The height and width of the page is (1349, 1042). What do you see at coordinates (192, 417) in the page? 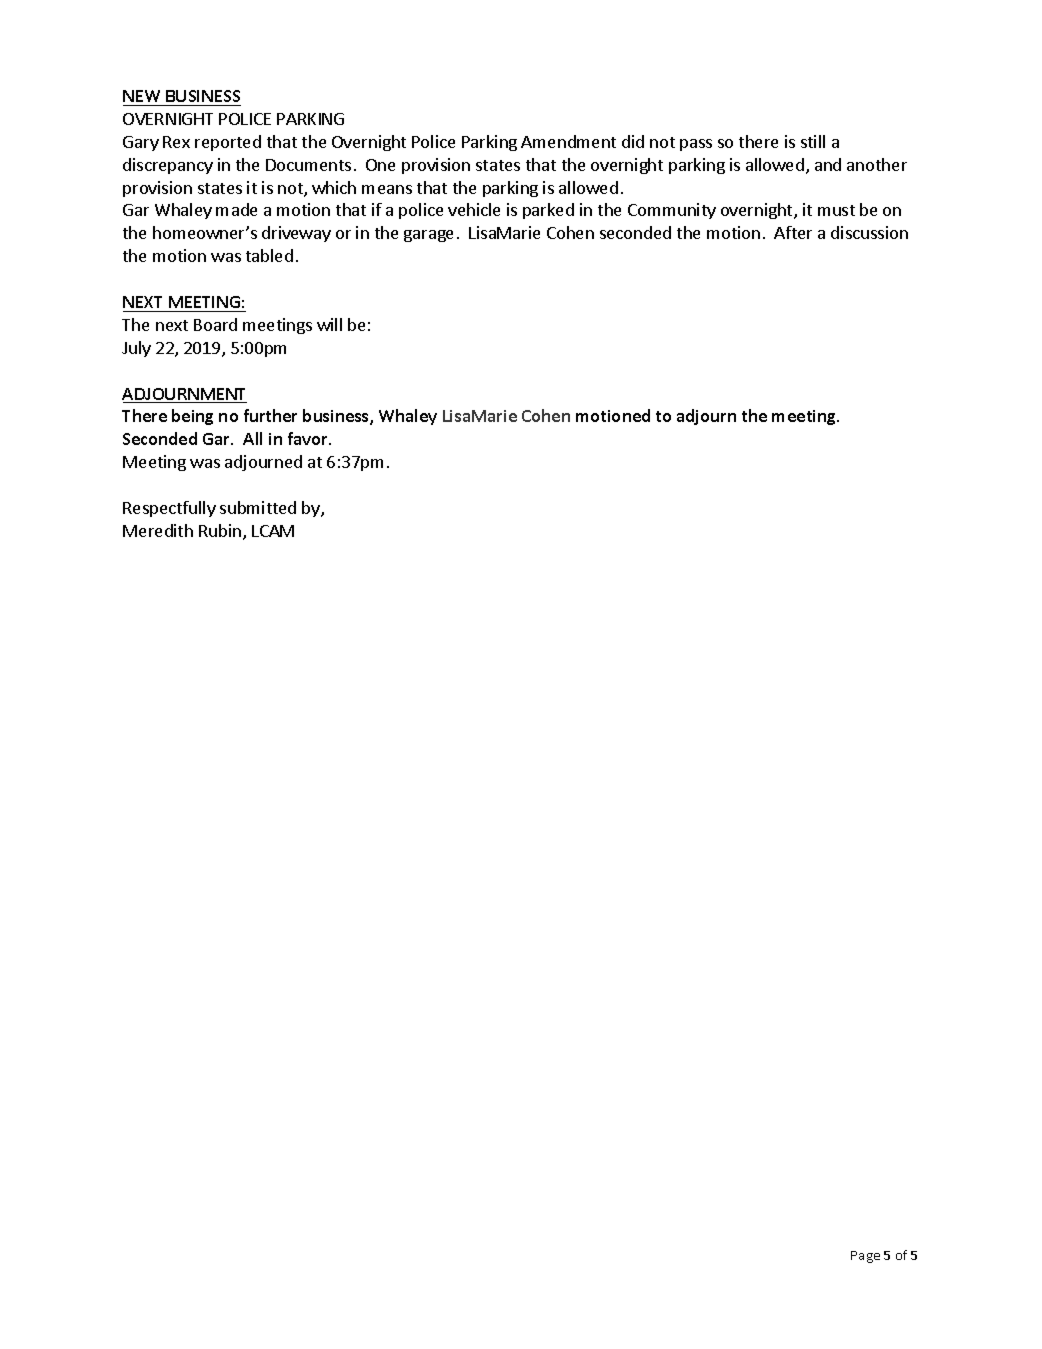
I see `being` at bounding box center [192, 417].
